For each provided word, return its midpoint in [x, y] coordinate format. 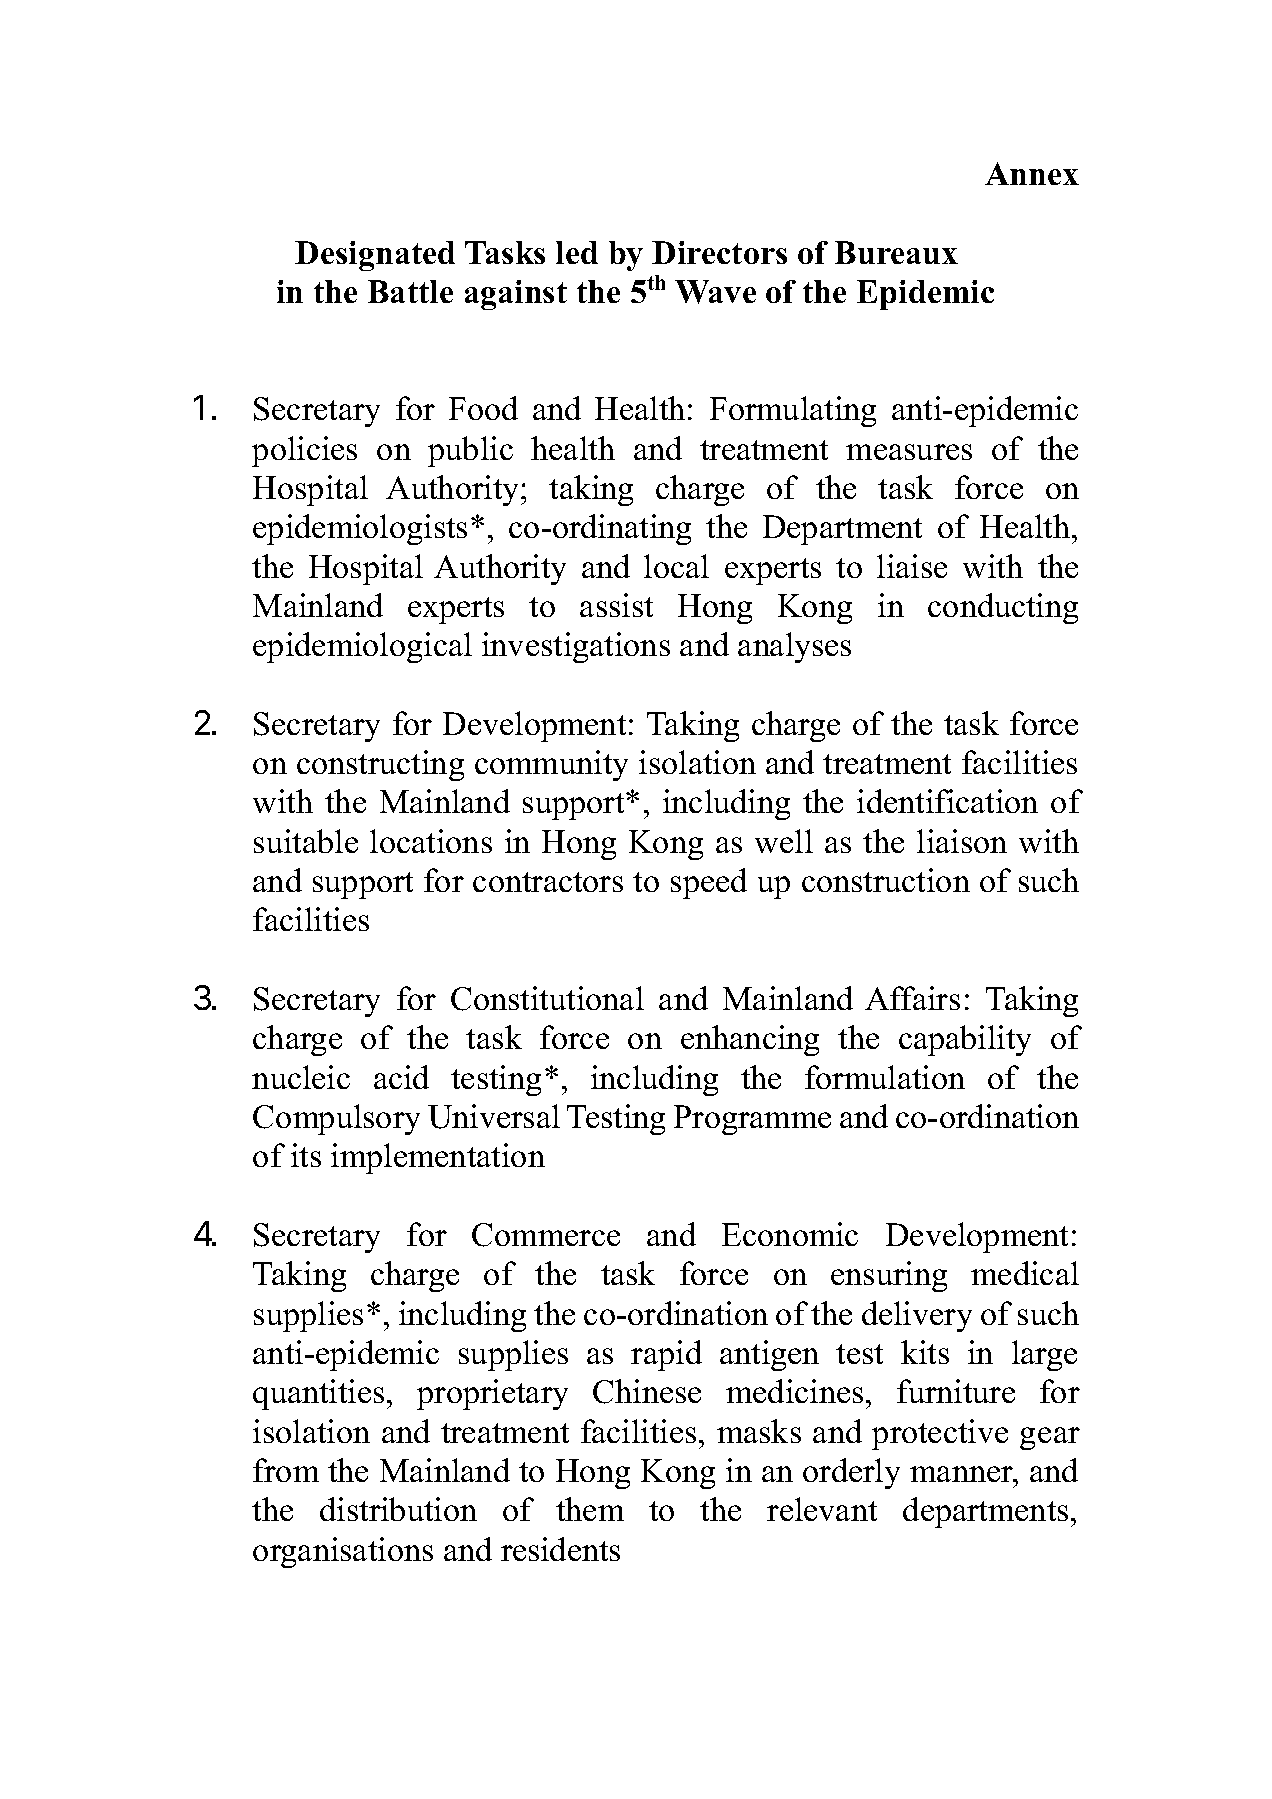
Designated [375, 256]
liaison [962, 841]
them [590, 1509]
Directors [719, 252]
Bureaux [896, 252]
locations [431, 841]
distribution [398, 1509]
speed [709, 883]
